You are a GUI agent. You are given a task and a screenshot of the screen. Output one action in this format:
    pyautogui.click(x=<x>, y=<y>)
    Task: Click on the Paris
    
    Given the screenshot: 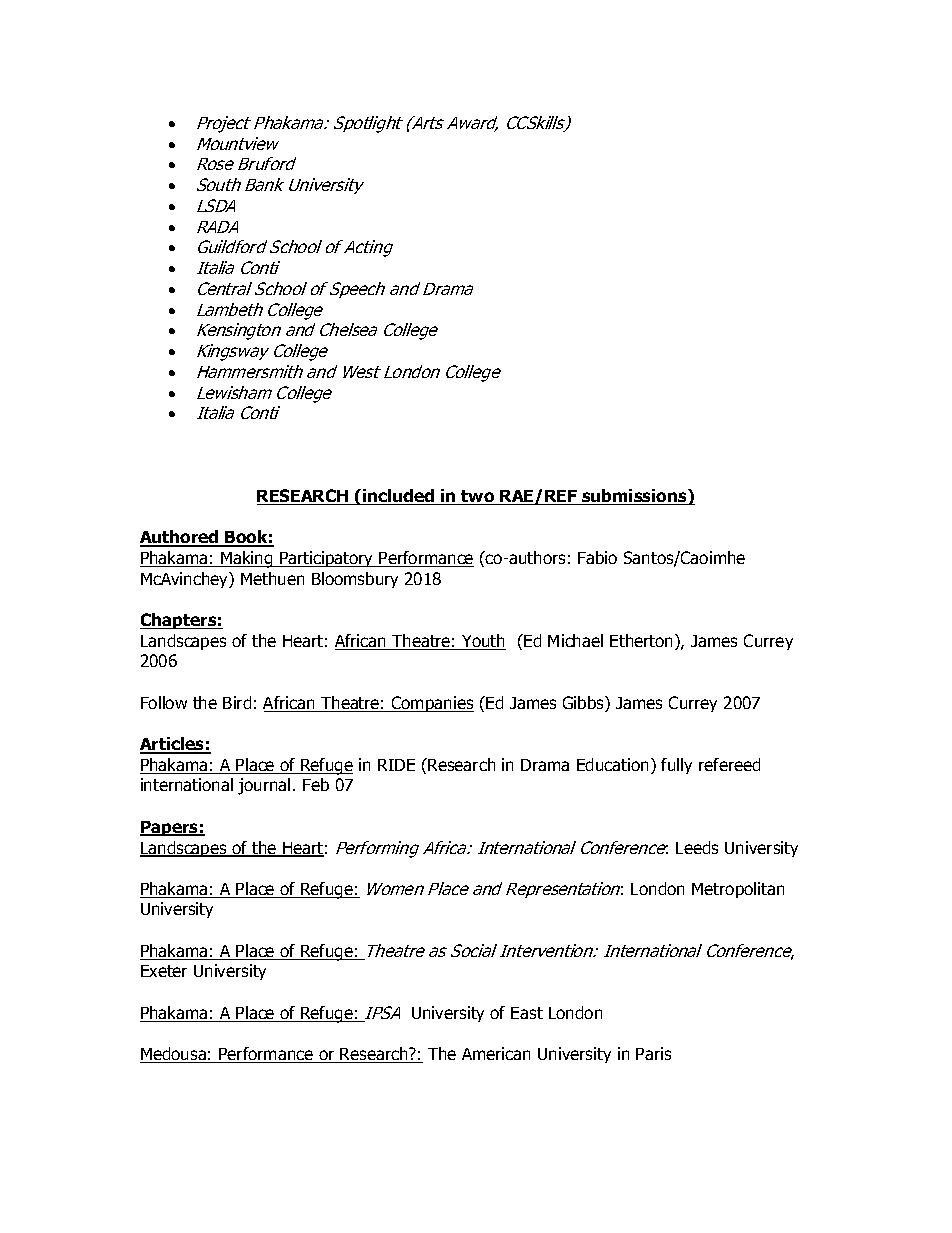 What is the action you would take?
    pyautogui.click(x=653, y=1053)
